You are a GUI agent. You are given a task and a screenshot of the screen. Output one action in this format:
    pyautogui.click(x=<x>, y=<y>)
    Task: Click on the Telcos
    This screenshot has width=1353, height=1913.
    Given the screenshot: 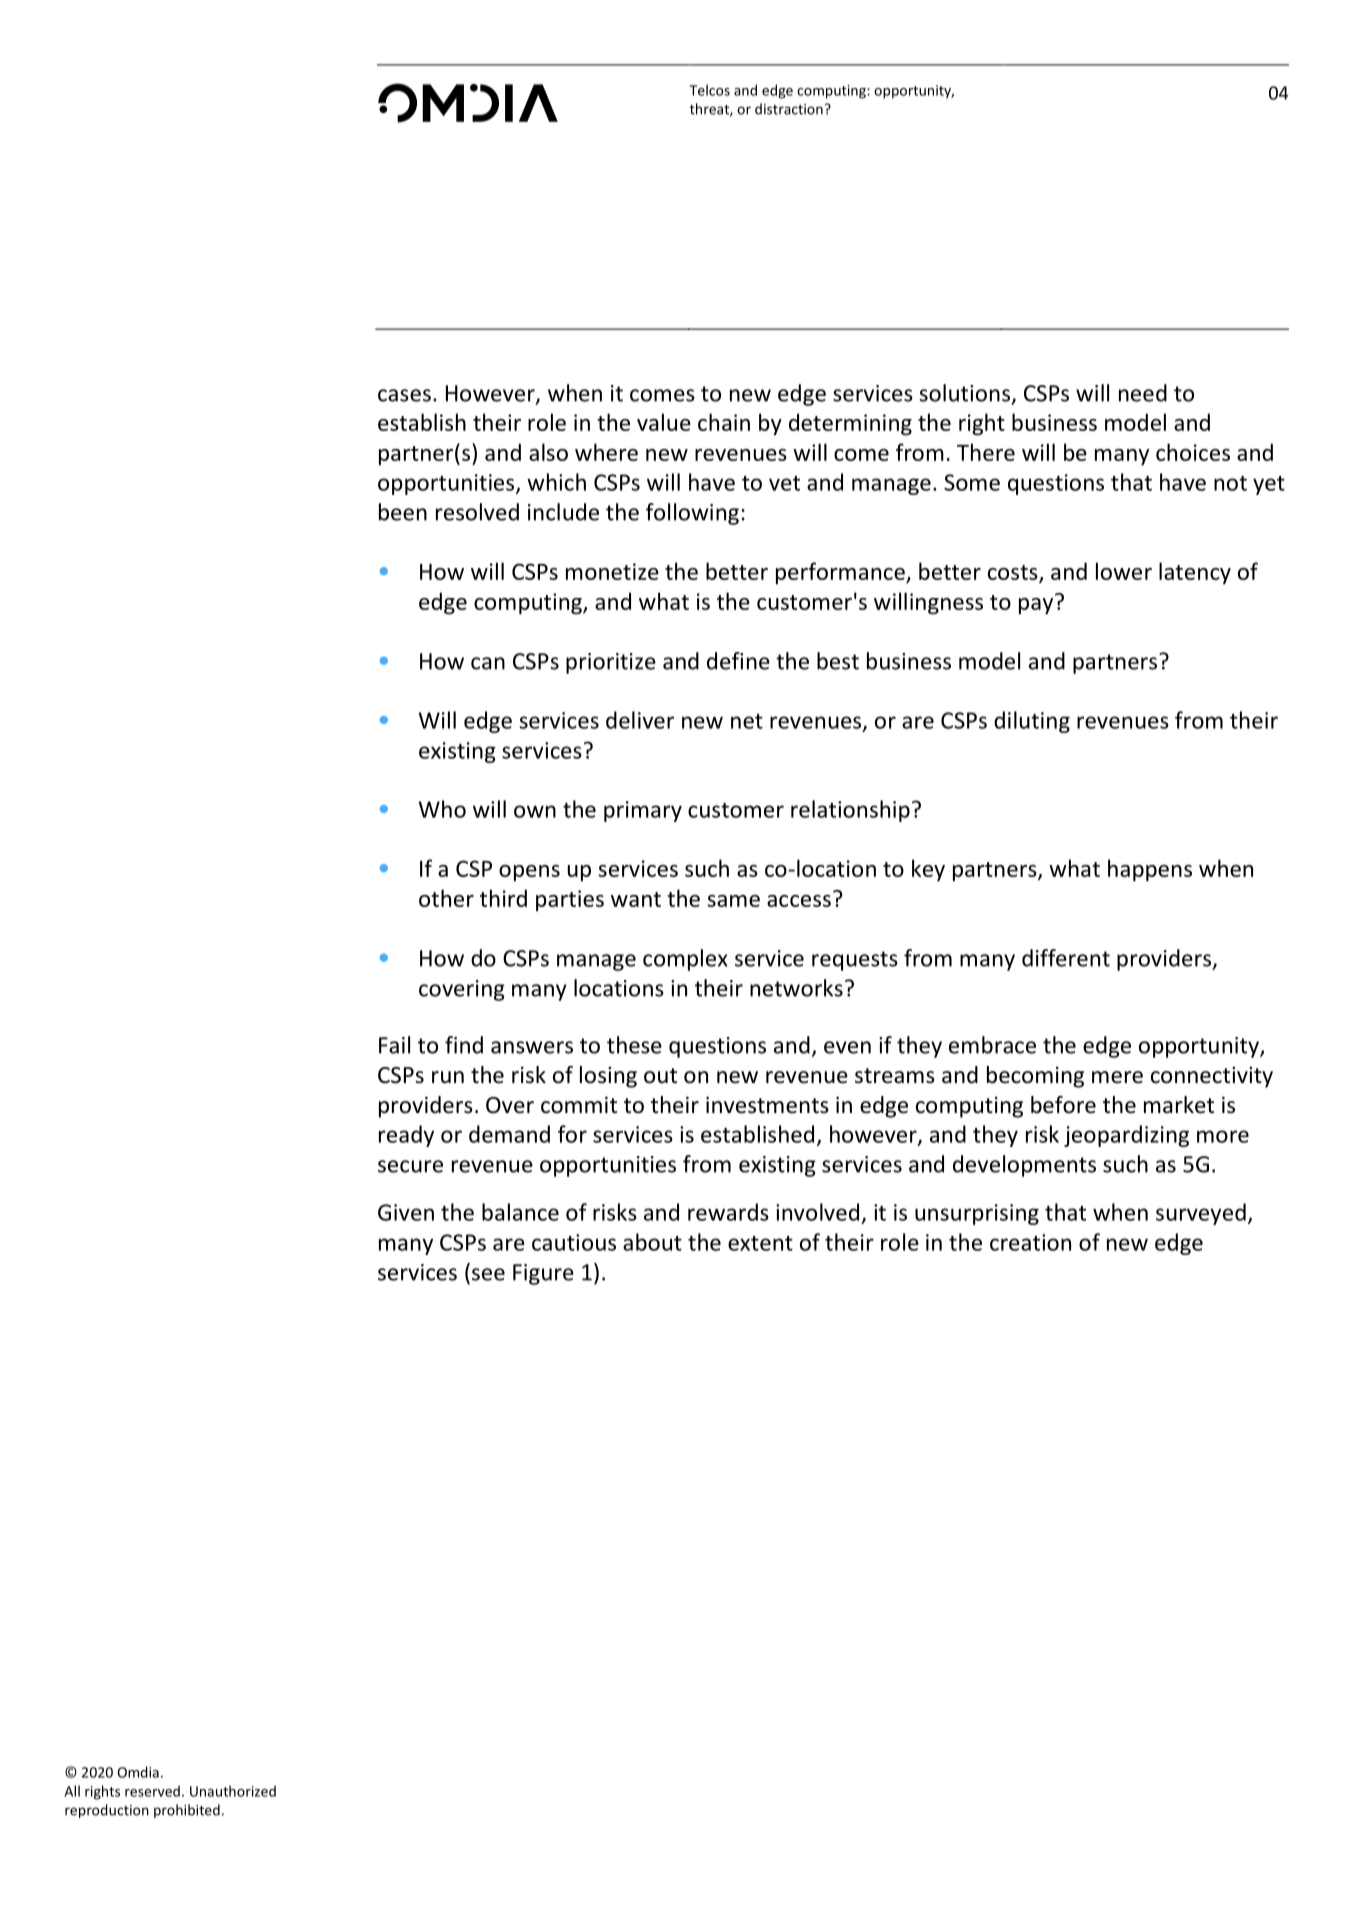 What is the action you would take?
    pyautogui.click(x=709, y=90)
